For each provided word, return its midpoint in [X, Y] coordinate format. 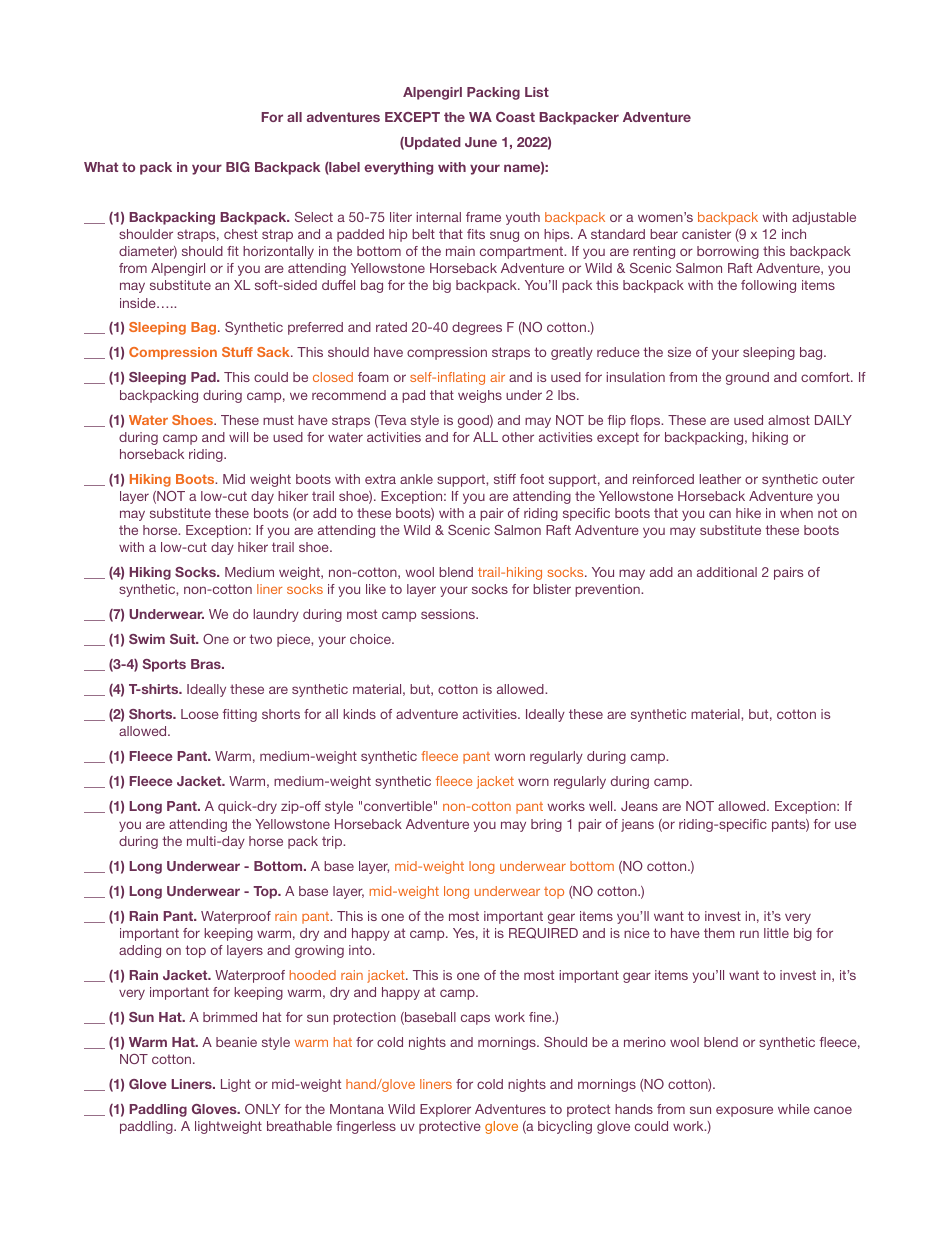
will [238, 437]
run [749, 934]
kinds [359, 714]
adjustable [824, 218]
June [481, 142]
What [101, 167]
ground [747, 378]
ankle [416, 479]
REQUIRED [543, 933]
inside [139, 303]
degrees [477, 328]
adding [140, 951]
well [602, 806]
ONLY [262, 1109]
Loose [200, 714]
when [796, 513]
